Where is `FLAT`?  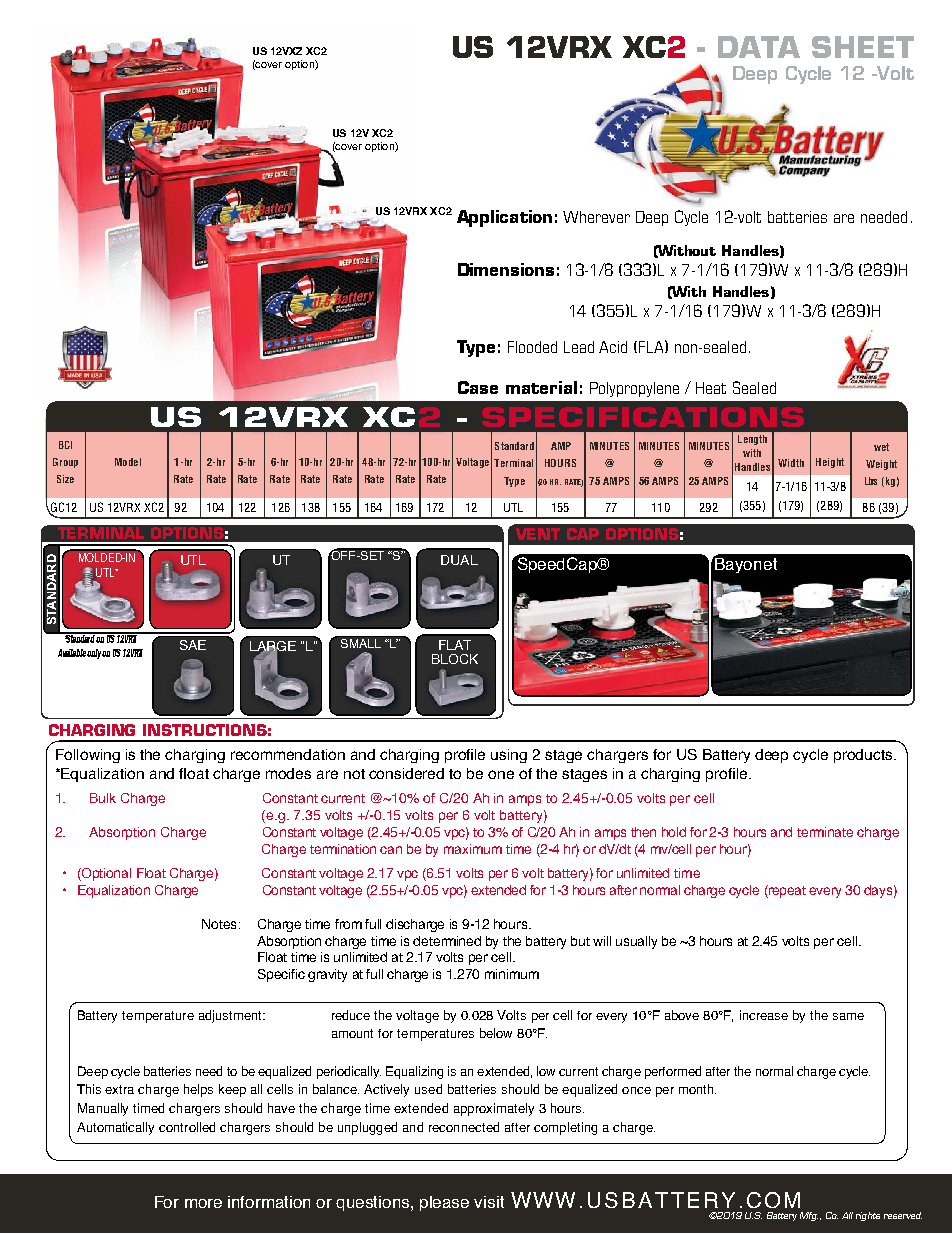 FLAT is located at coordinates (455, 645).
